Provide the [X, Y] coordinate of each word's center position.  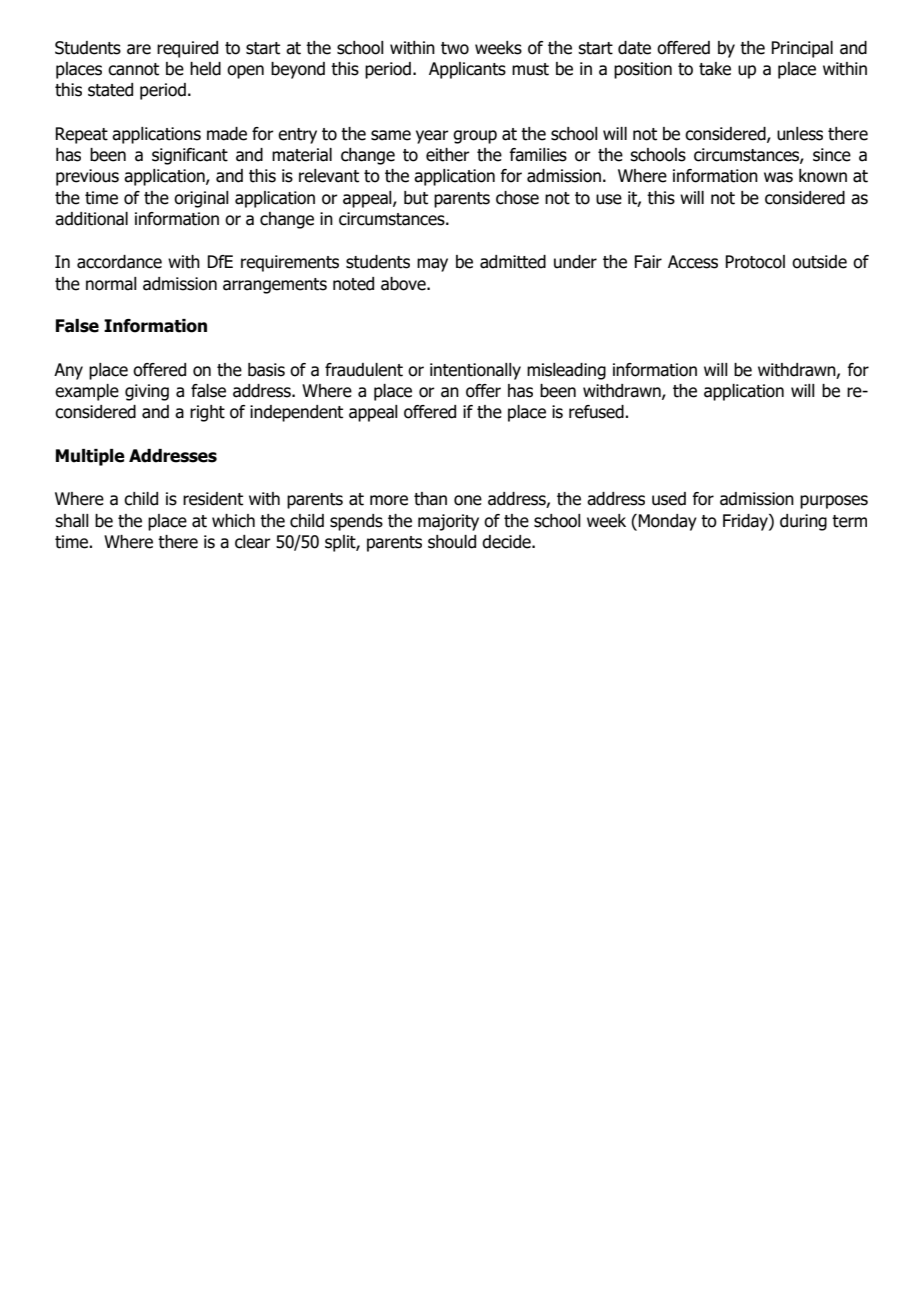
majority [448, 522]
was [778, 177]
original [201, 199]
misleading [566, 371]
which [233, 521]
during [803, 522]
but [416, 198]
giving [147, 392]
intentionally [475, 371]
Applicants [467, 70]
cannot [133, 69]
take [715, 69]
